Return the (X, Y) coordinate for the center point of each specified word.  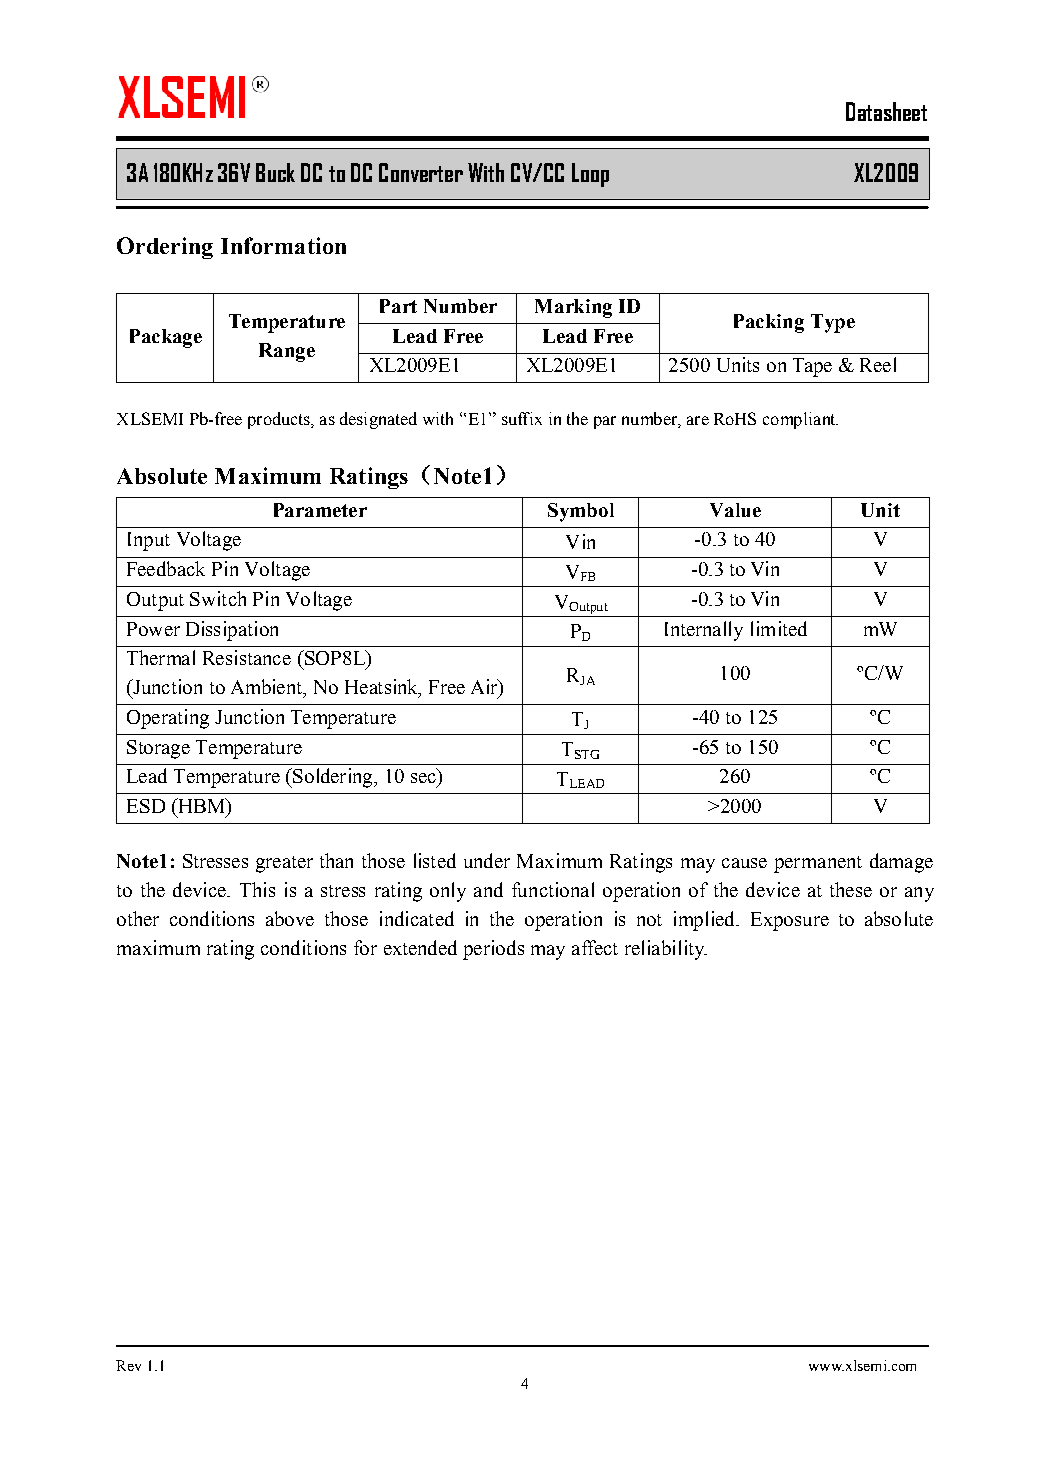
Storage (158, 749)
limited (779, 628)
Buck (275, 172)
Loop (590, 175)
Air (485, 688)
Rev (128, 1365)
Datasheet (886, 111)
